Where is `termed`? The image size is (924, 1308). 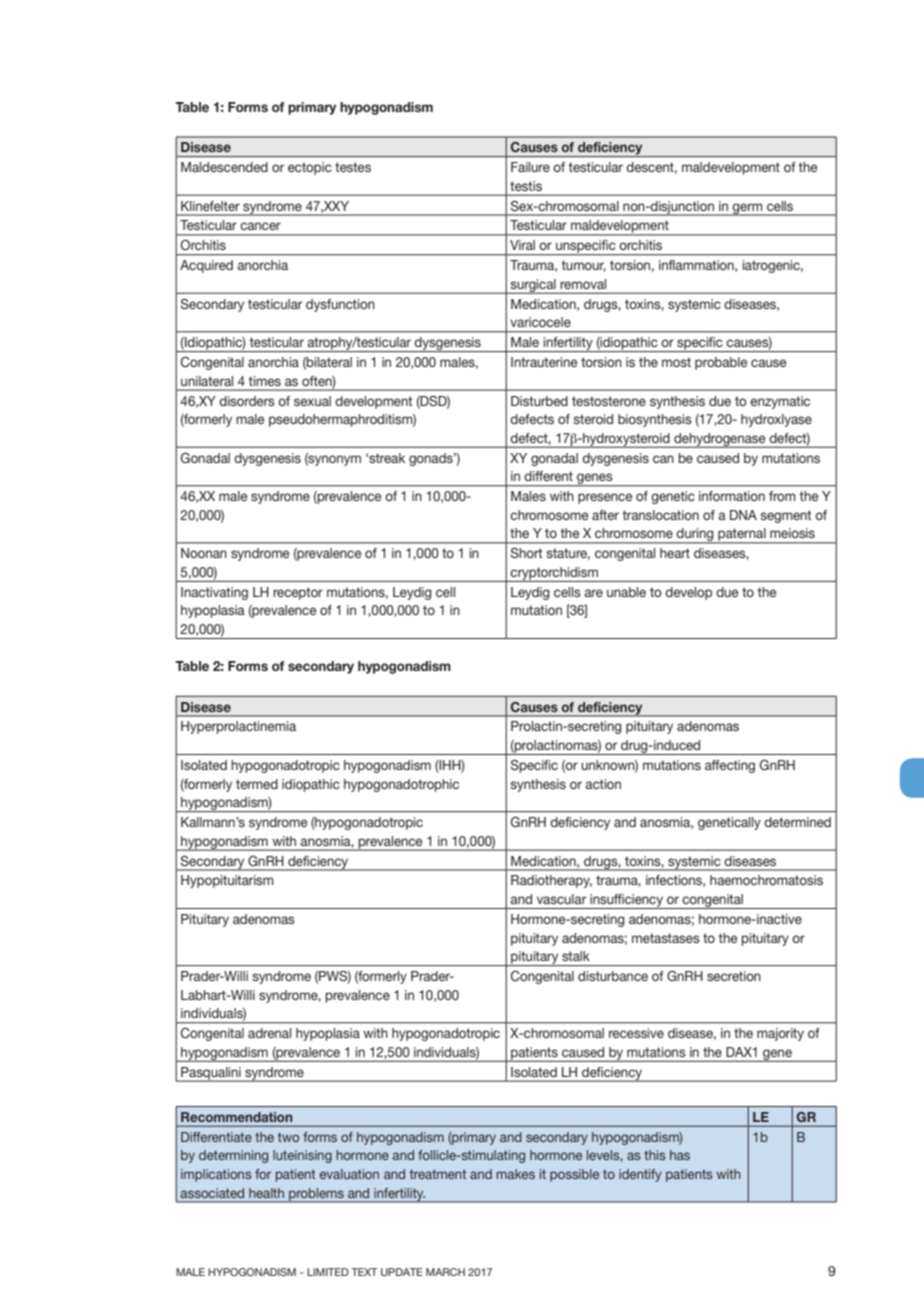 termed is located at coordinates (257, 784).
